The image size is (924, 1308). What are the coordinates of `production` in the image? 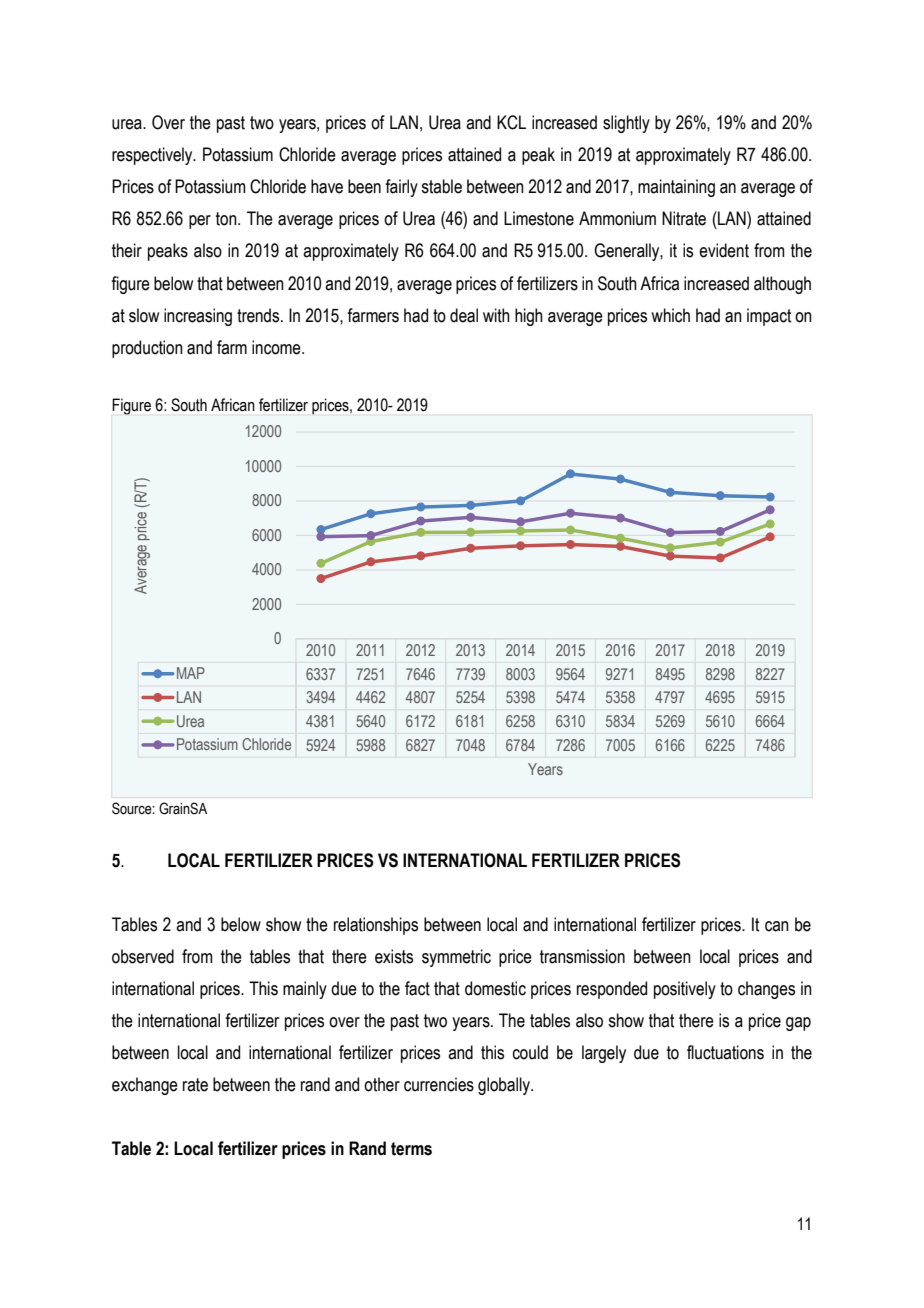 It's located at (147, 349).
